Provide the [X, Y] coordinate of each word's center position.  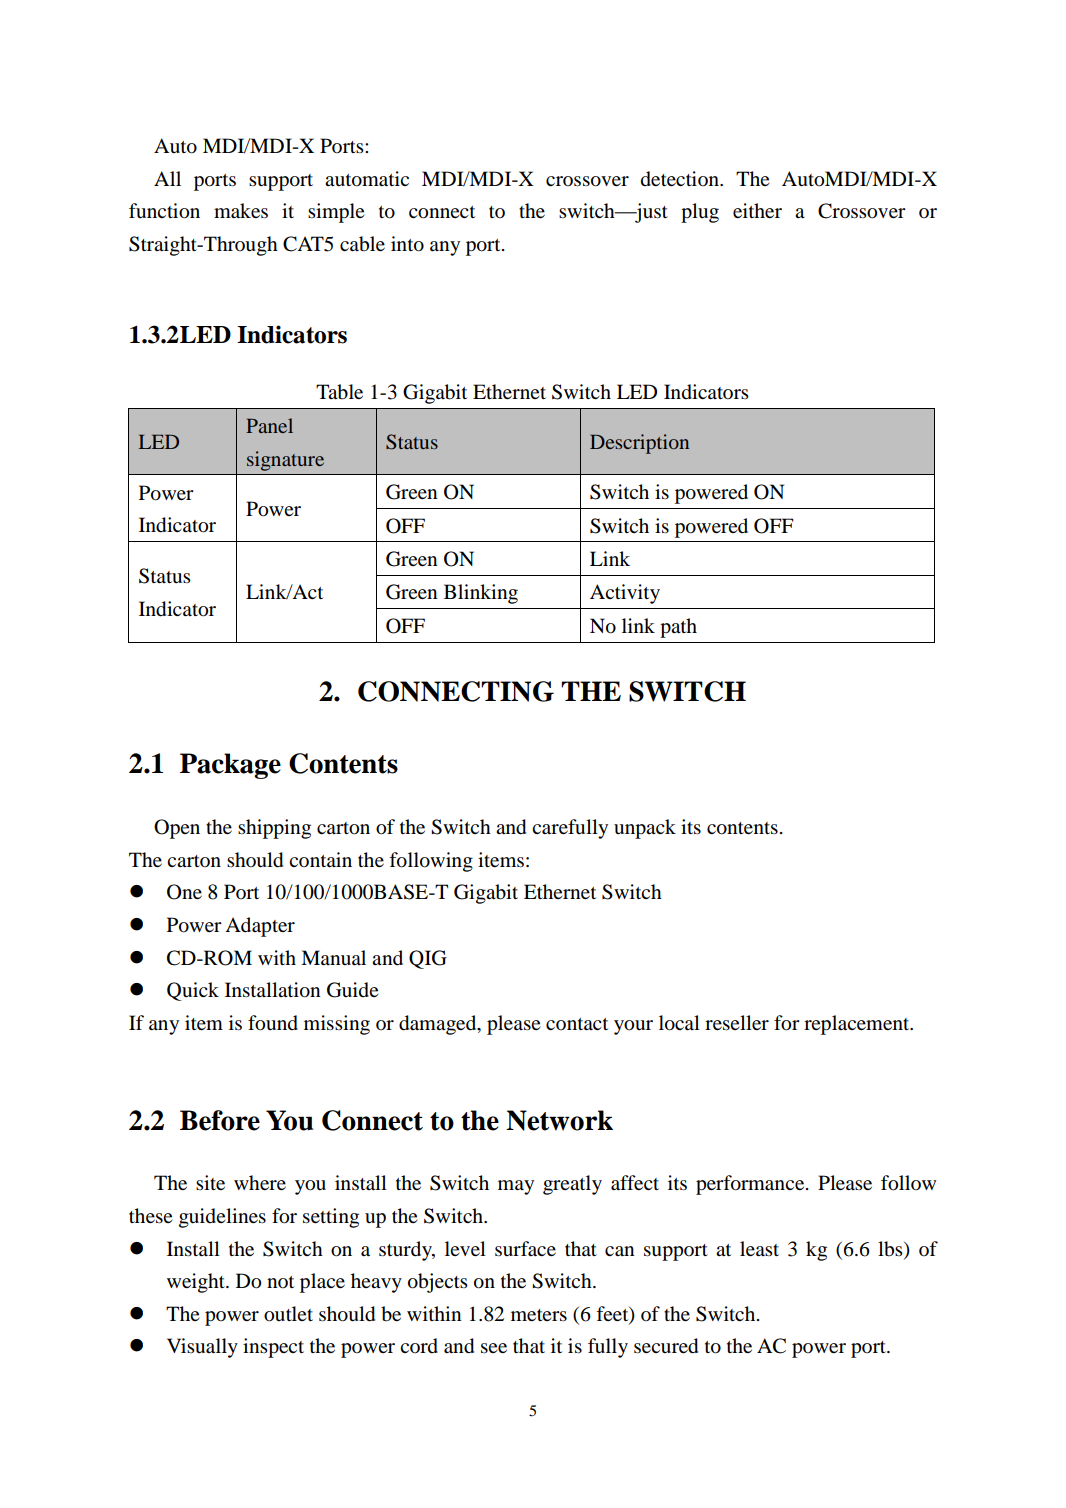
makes [241, 211]
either [757, 210]
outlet [288, 1314]
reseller [737, 1023]
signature [285, 461]
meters [539, 1315]
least [759, 1249]
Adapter [260, 927]
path [678, 628]
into [407, 244]
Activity [625, 594]
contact [577, 1024]
